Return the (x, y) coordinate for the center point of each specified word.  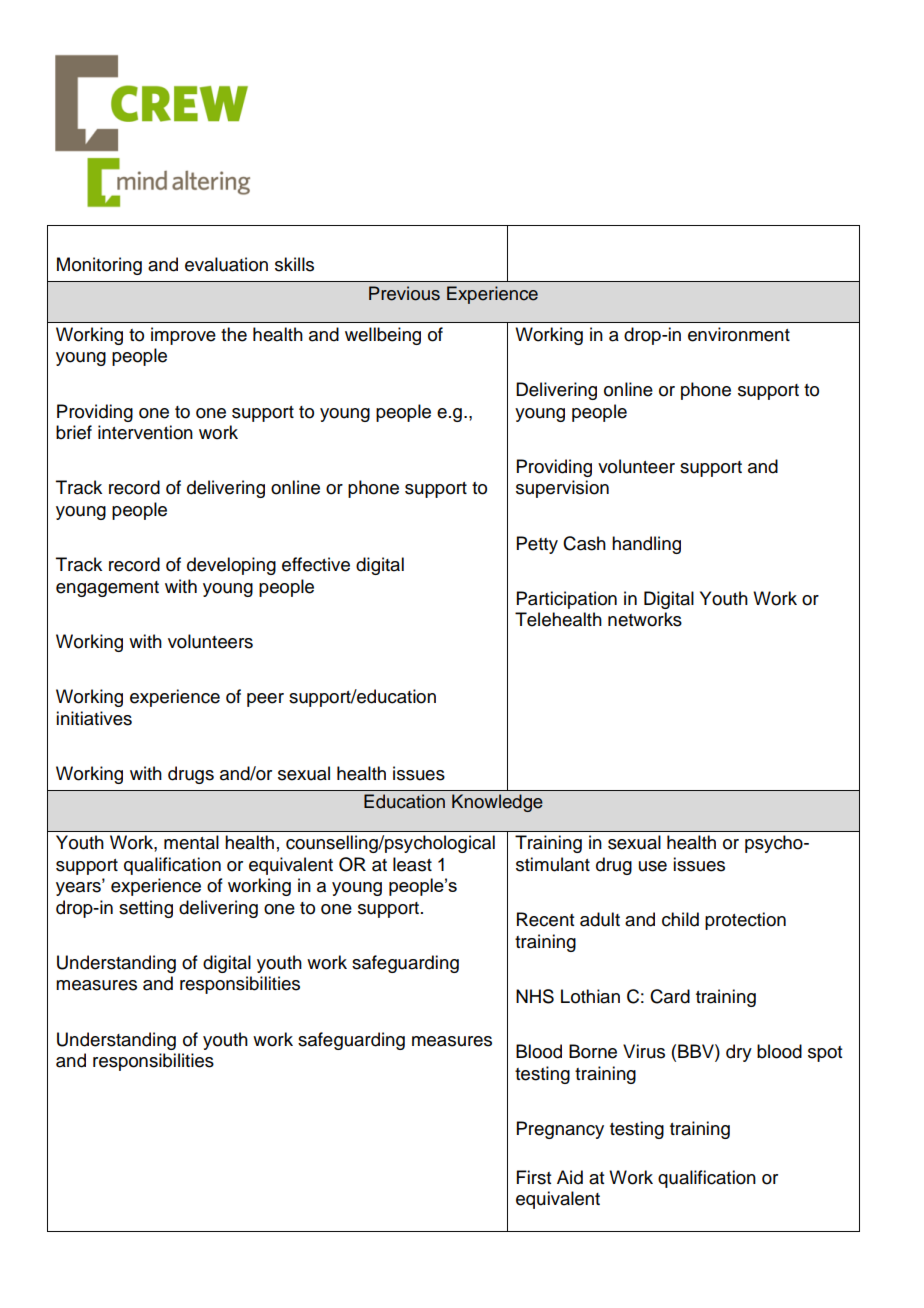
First (534, 1177)
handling (646, 545)
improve (183, 336)
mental (191, 842)
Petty (537, 545)
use (653, 866)
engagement (107, 589)
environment (739, 334)
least (412, 864)
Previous (404, 293)
